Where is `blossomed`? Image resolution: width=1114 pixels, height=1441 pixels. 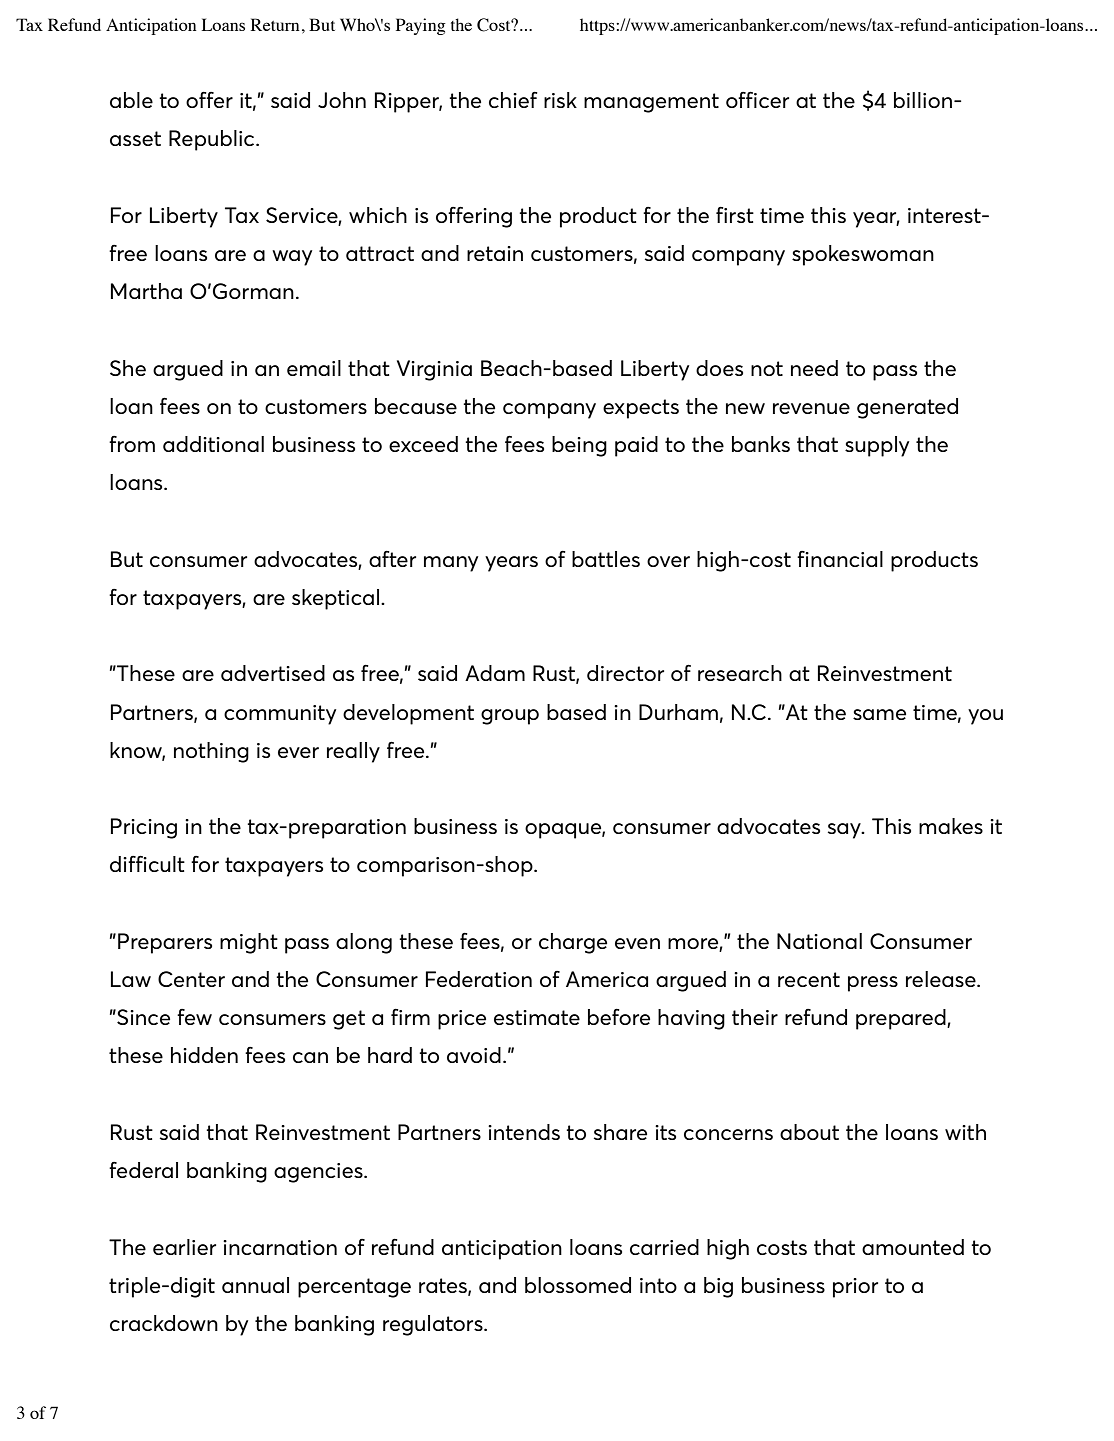 blossomed is located at coordinates (578, 1285).
